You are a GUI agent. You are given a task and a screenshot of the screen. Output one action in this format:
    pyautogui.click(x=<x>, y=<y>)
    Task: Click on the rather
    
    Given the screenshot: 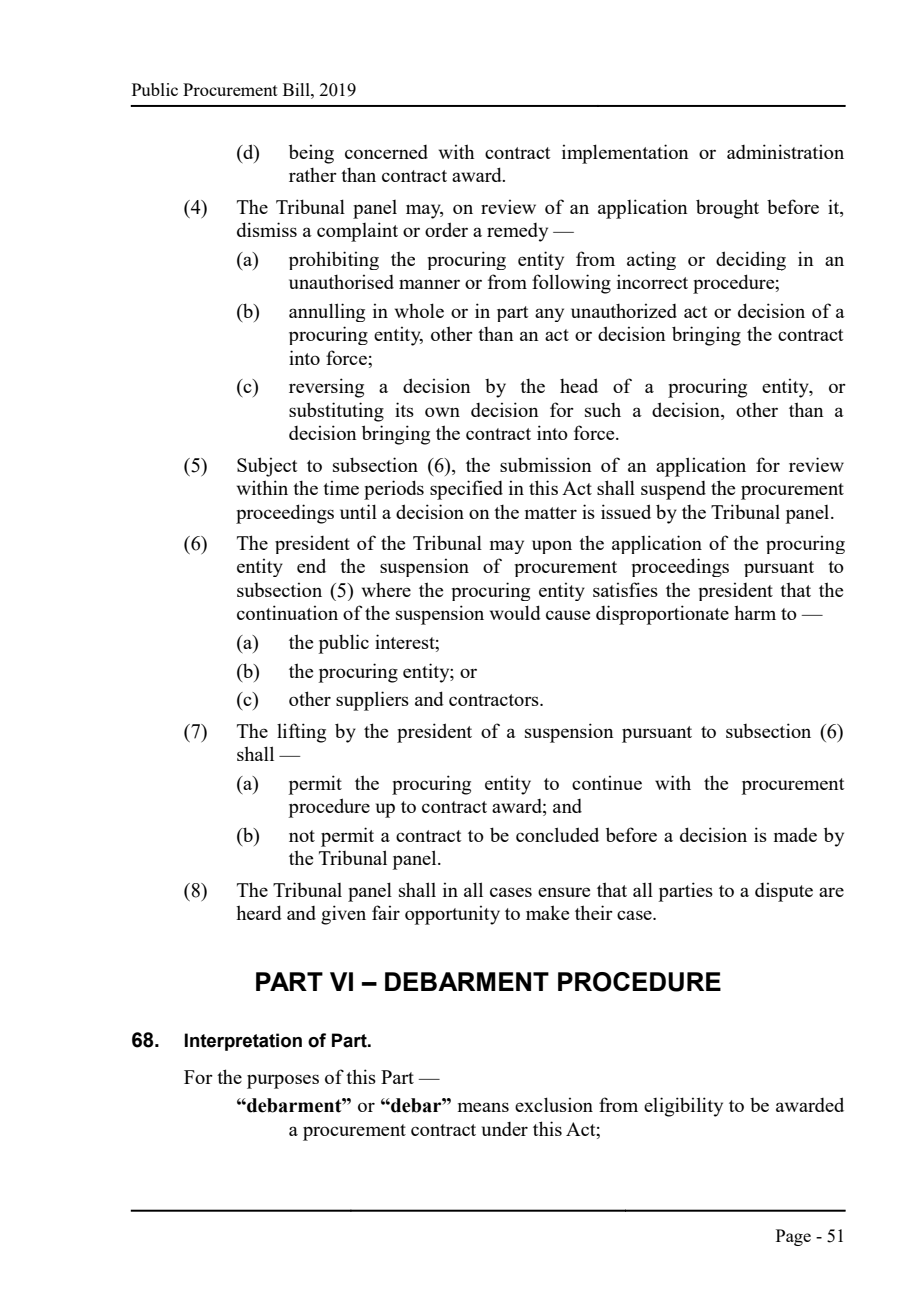 What is the action you would take?
    pyautogui.click(x=313, y=174)
